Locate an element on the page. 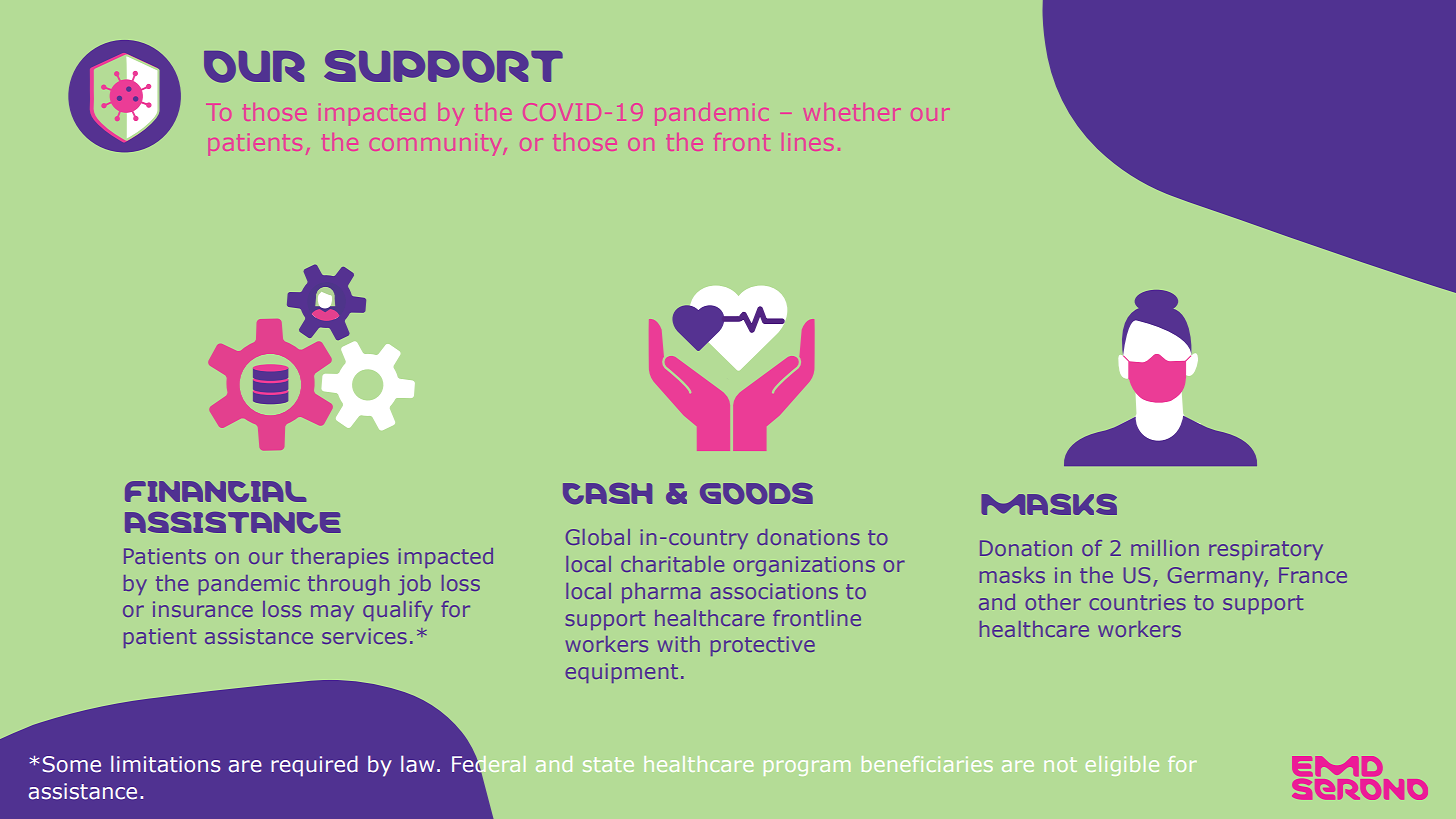  not is located at coordinates (1060, 764).
